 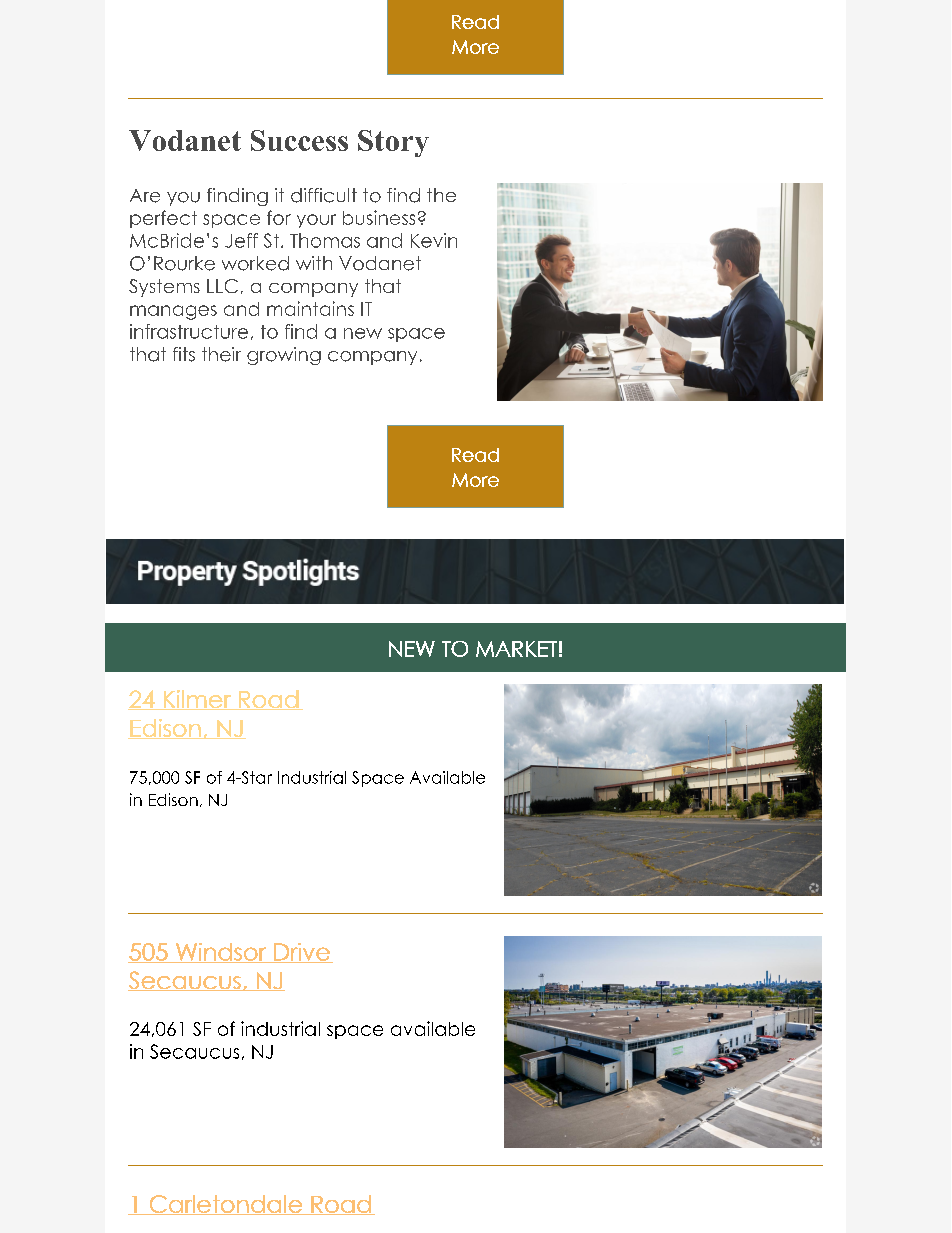 What do you see at coordinates (189, 331) in the screenshot?
I see `infrastructure` at bounding box center [189, 331].
